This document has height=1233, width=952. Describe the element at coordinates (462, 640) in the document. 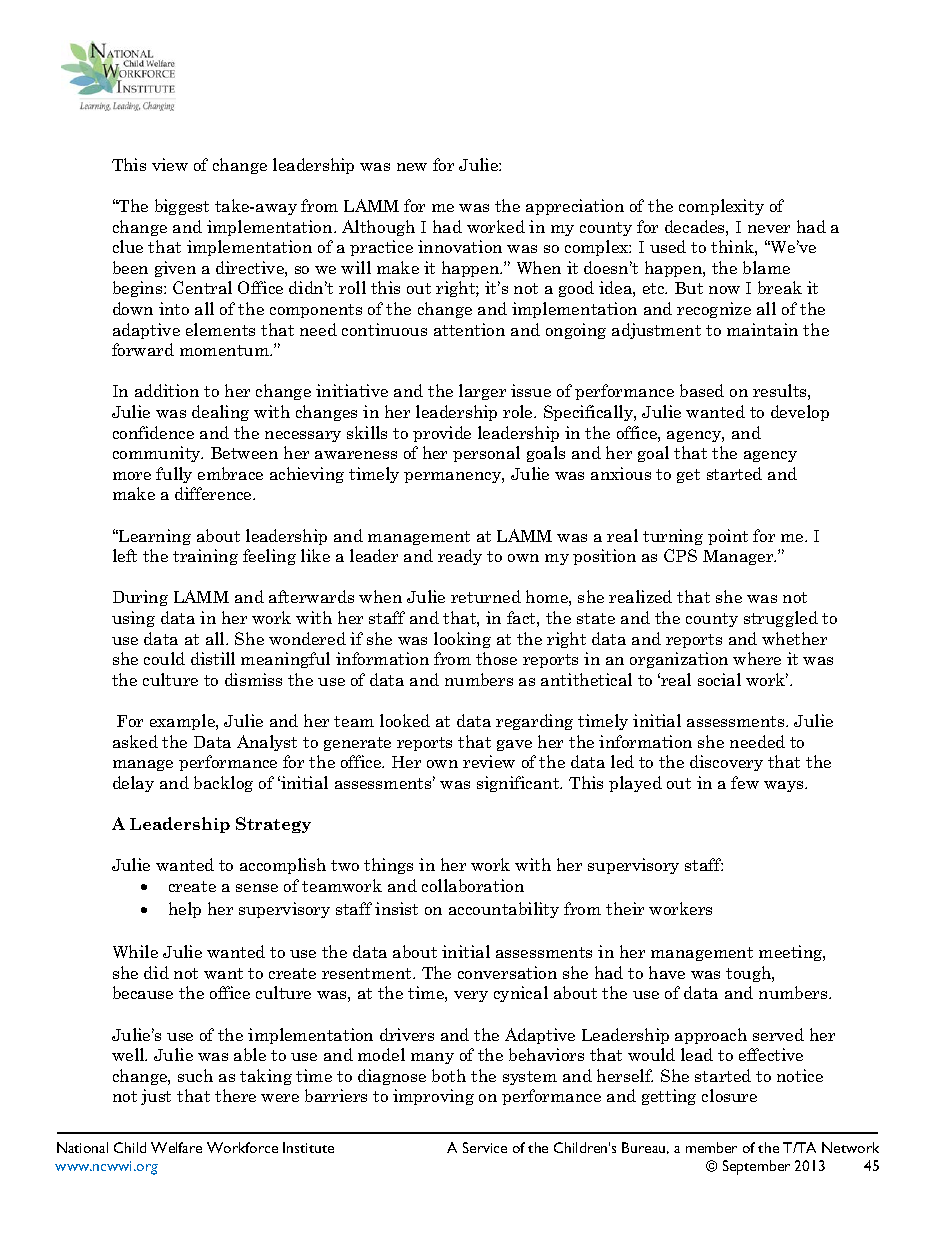

I see `looking` at that location.
